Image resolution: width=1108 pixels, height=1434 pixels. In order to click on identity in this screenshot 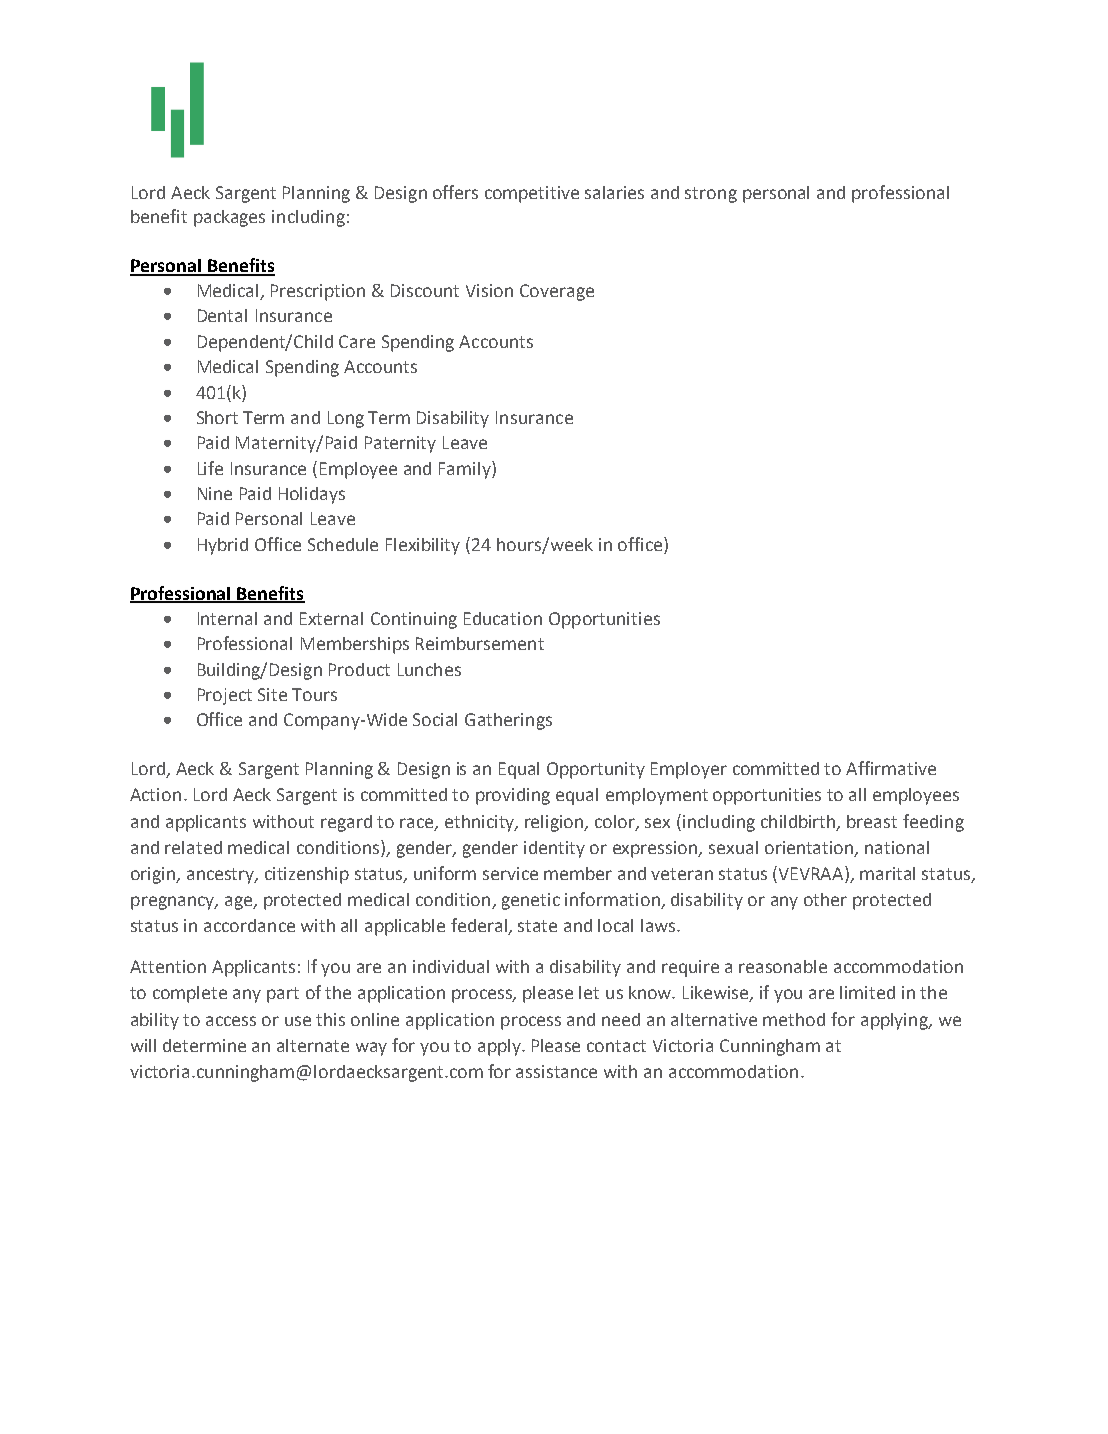, I will do `click(554, 849)`.
